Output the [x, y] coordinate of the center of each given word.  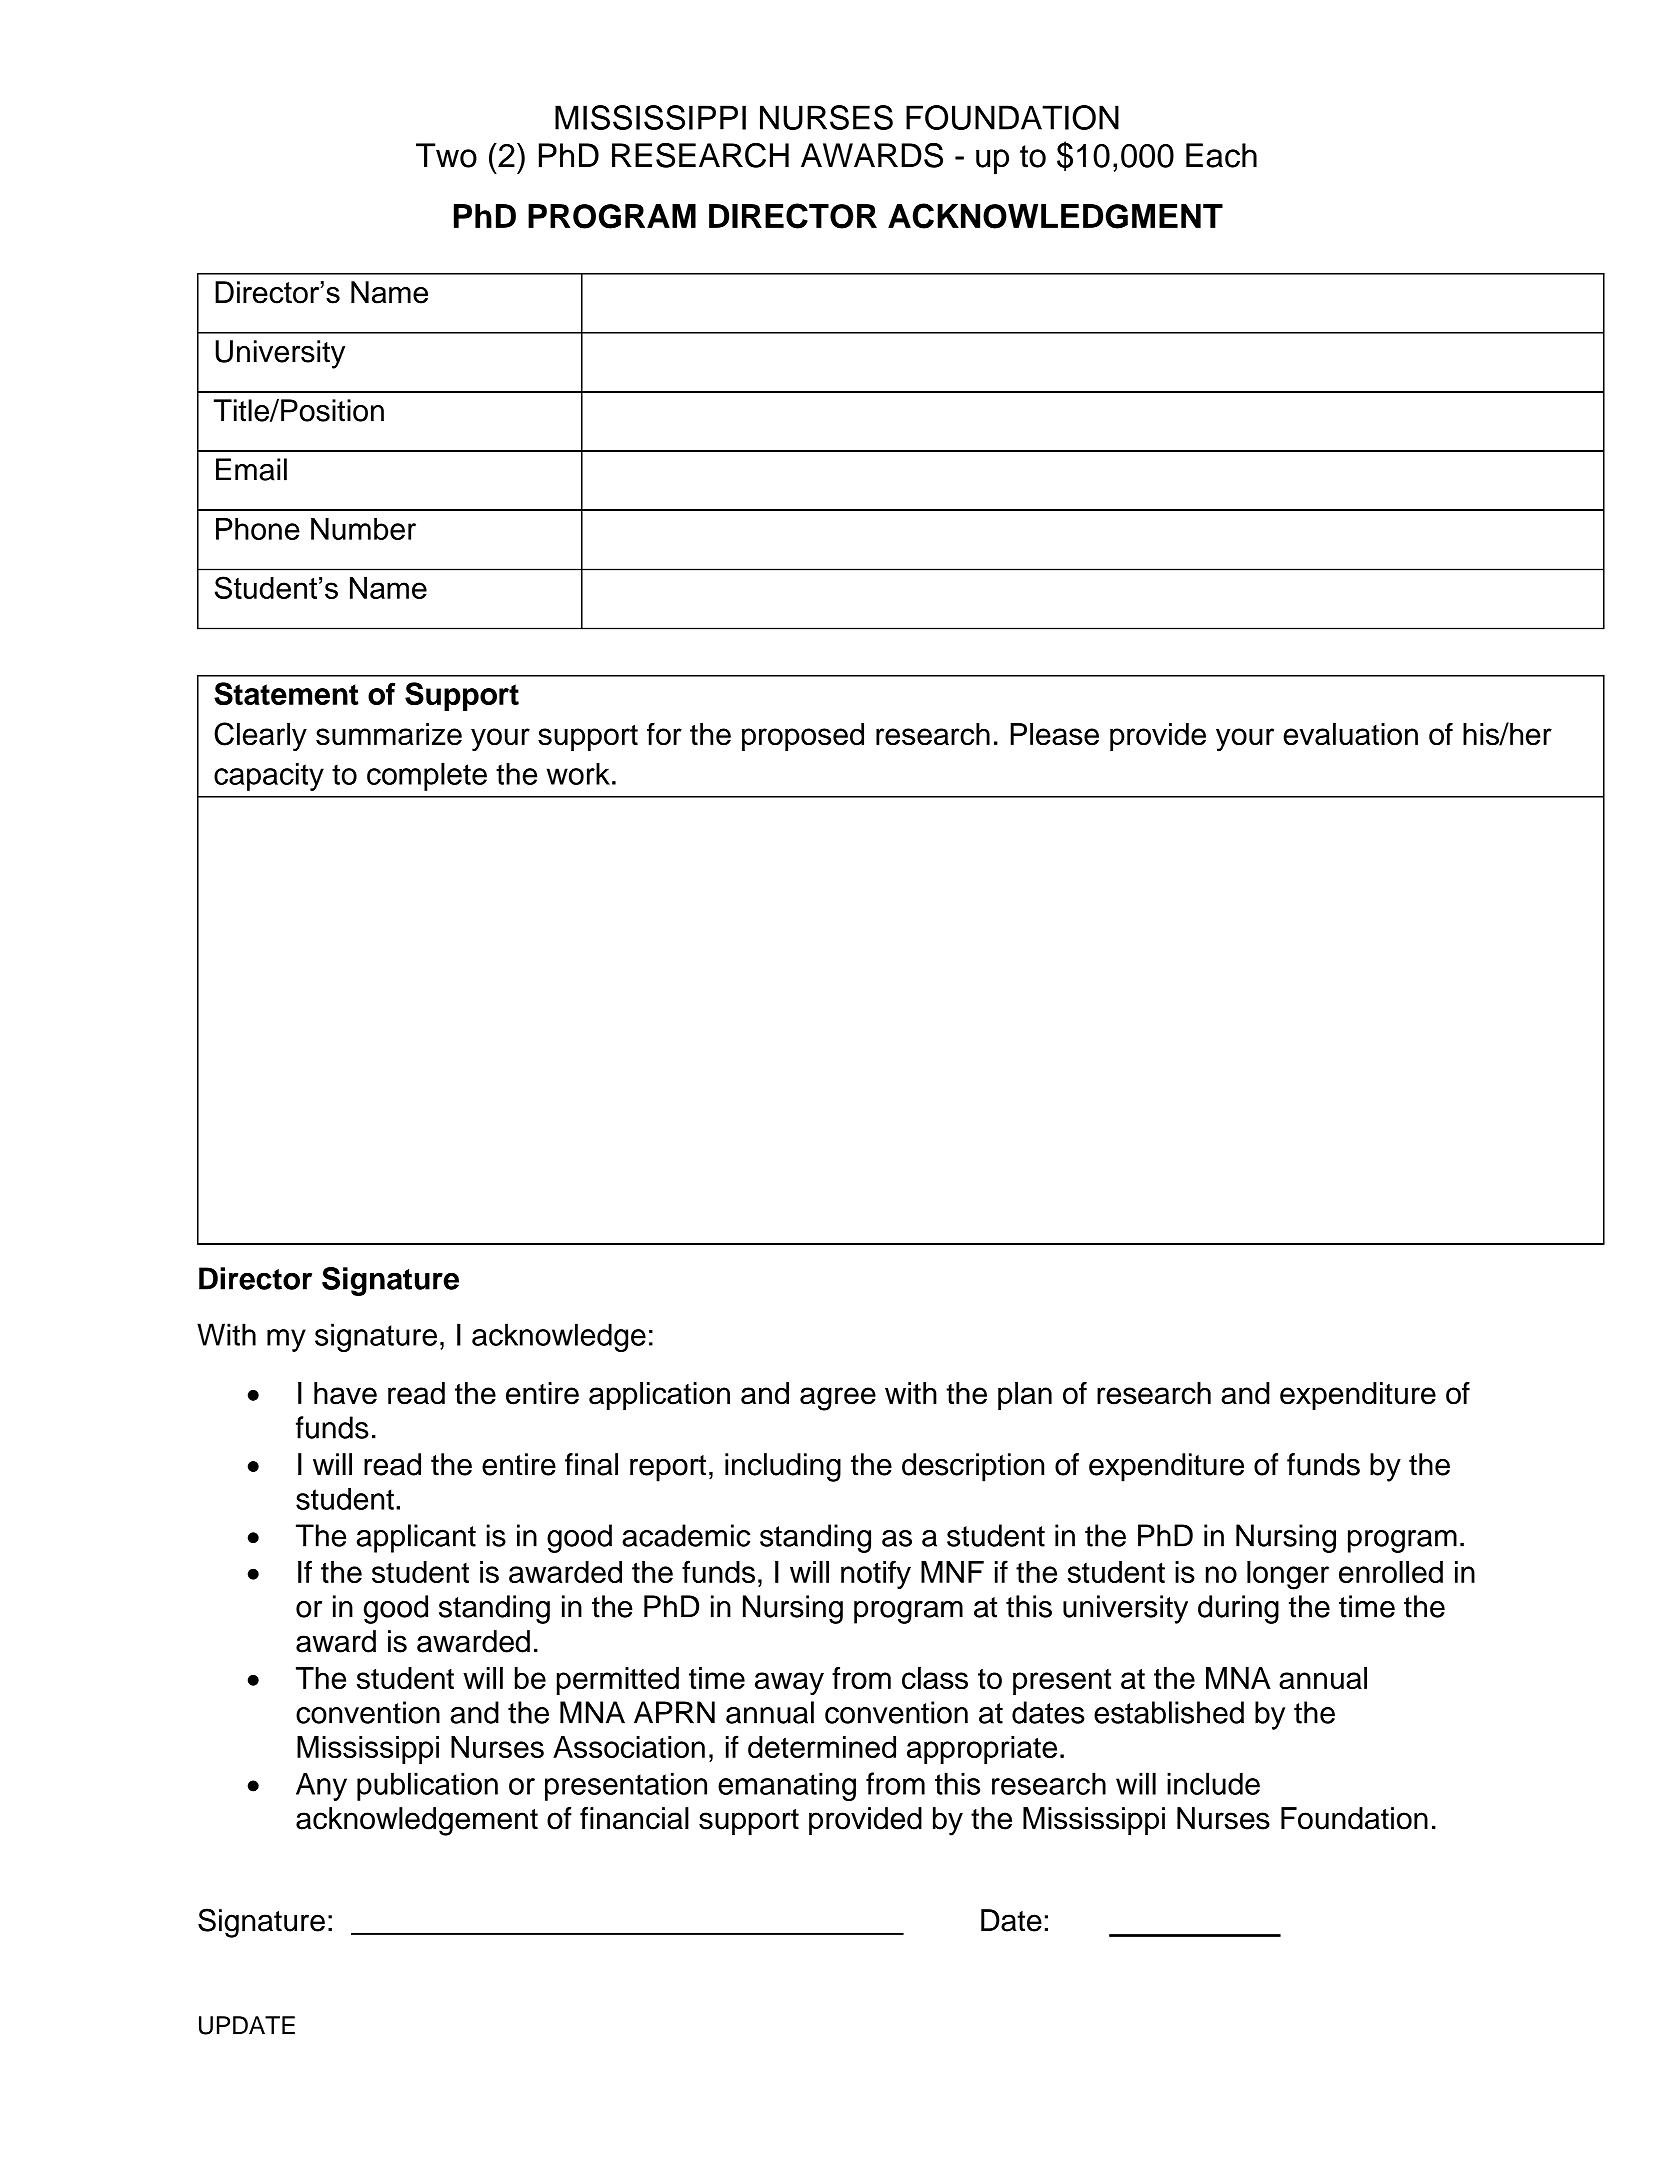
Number [363, 529]
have [345, 1393]
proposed [803, 737]
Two [446, 155]
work [578, 774]
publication [427, 1786]
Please [1054, 734]
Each [1221, 155]
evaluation [1350, 734]
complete [427, 776]
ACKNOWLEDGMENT [1055, 216]
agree [838, 1399]
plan [1025, 1396]
